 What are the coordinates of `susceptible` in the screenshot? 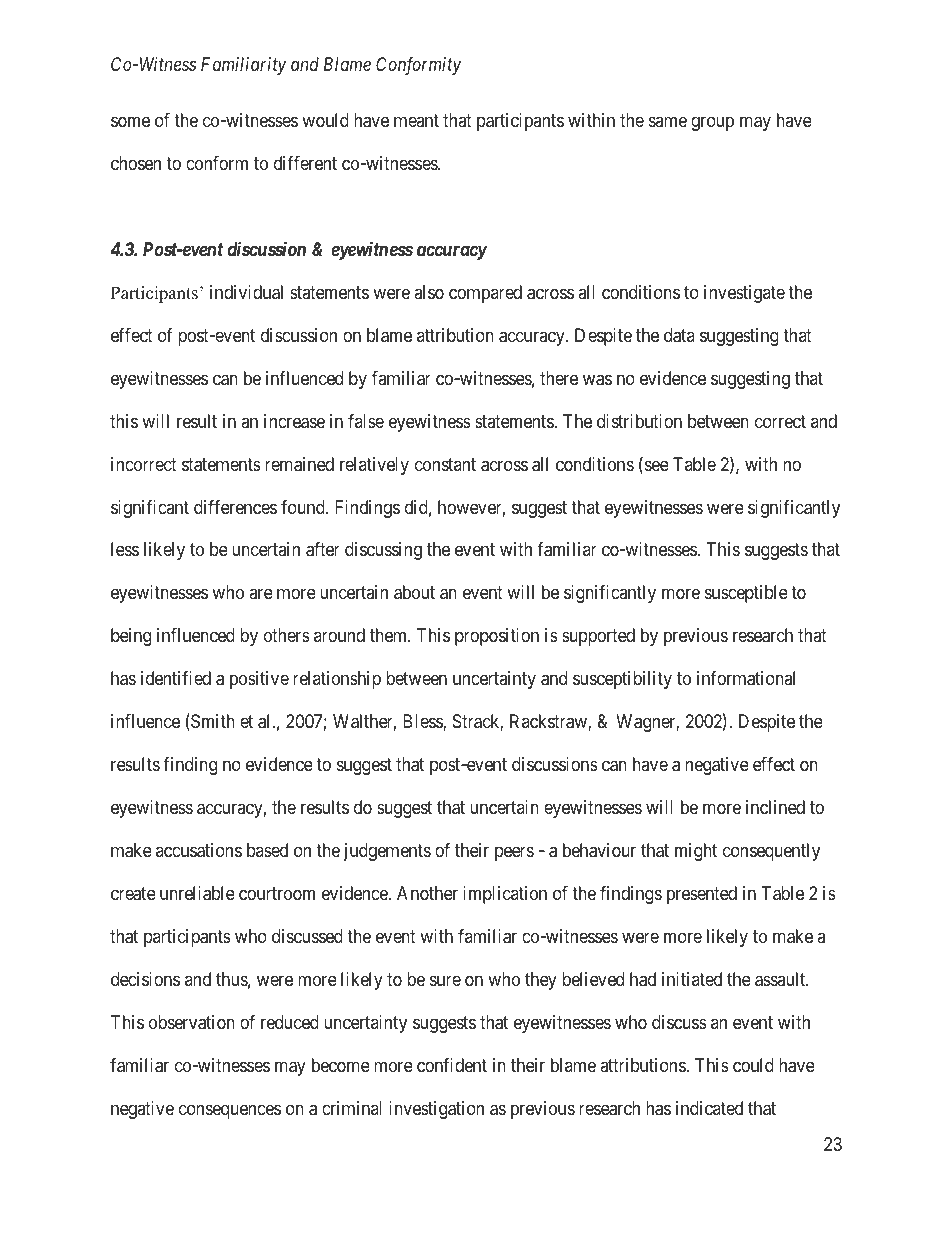 It's located at (746, 594).
